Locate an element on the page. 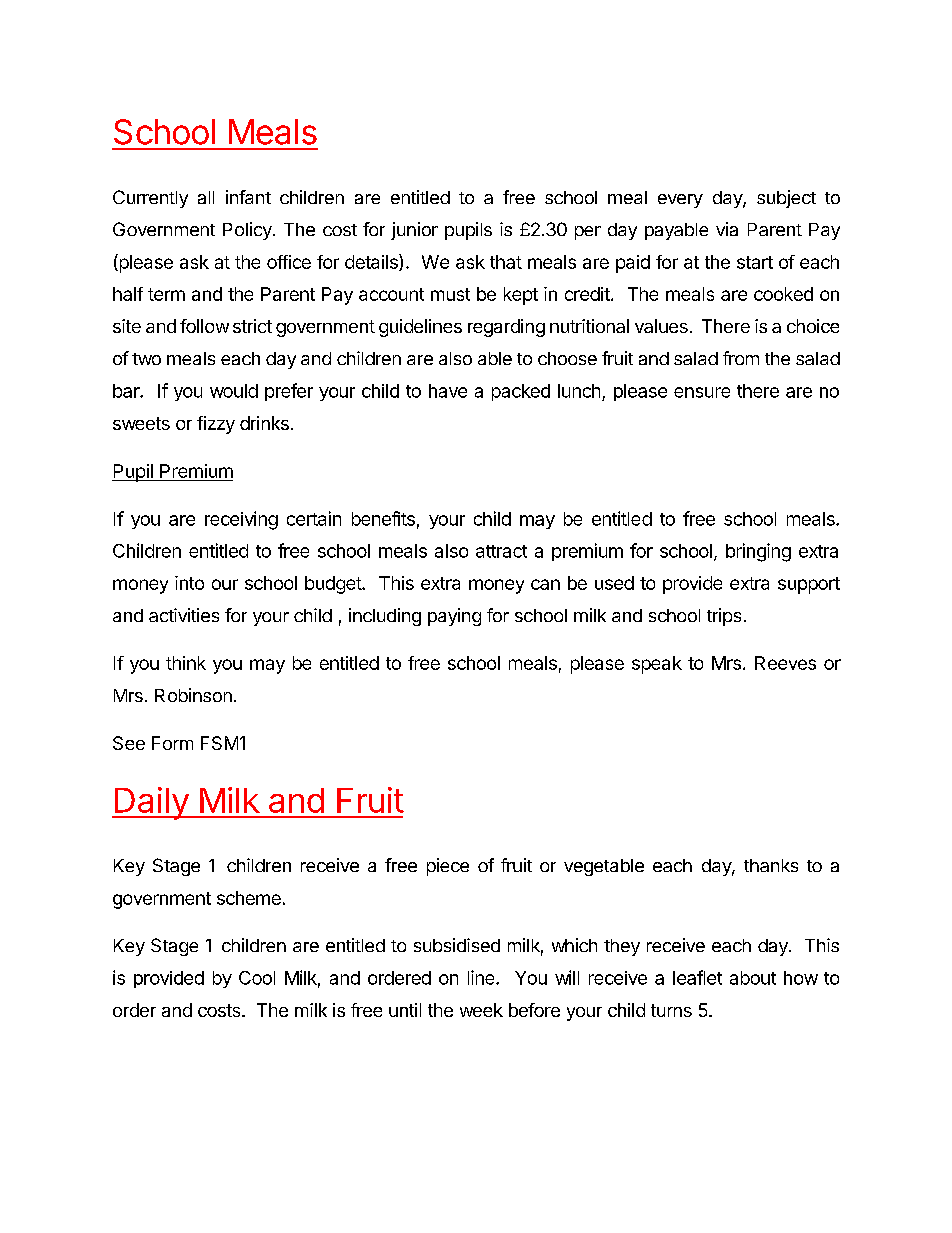 This image has width=952, height=1233. trips is located at coordinates (724, 617).
